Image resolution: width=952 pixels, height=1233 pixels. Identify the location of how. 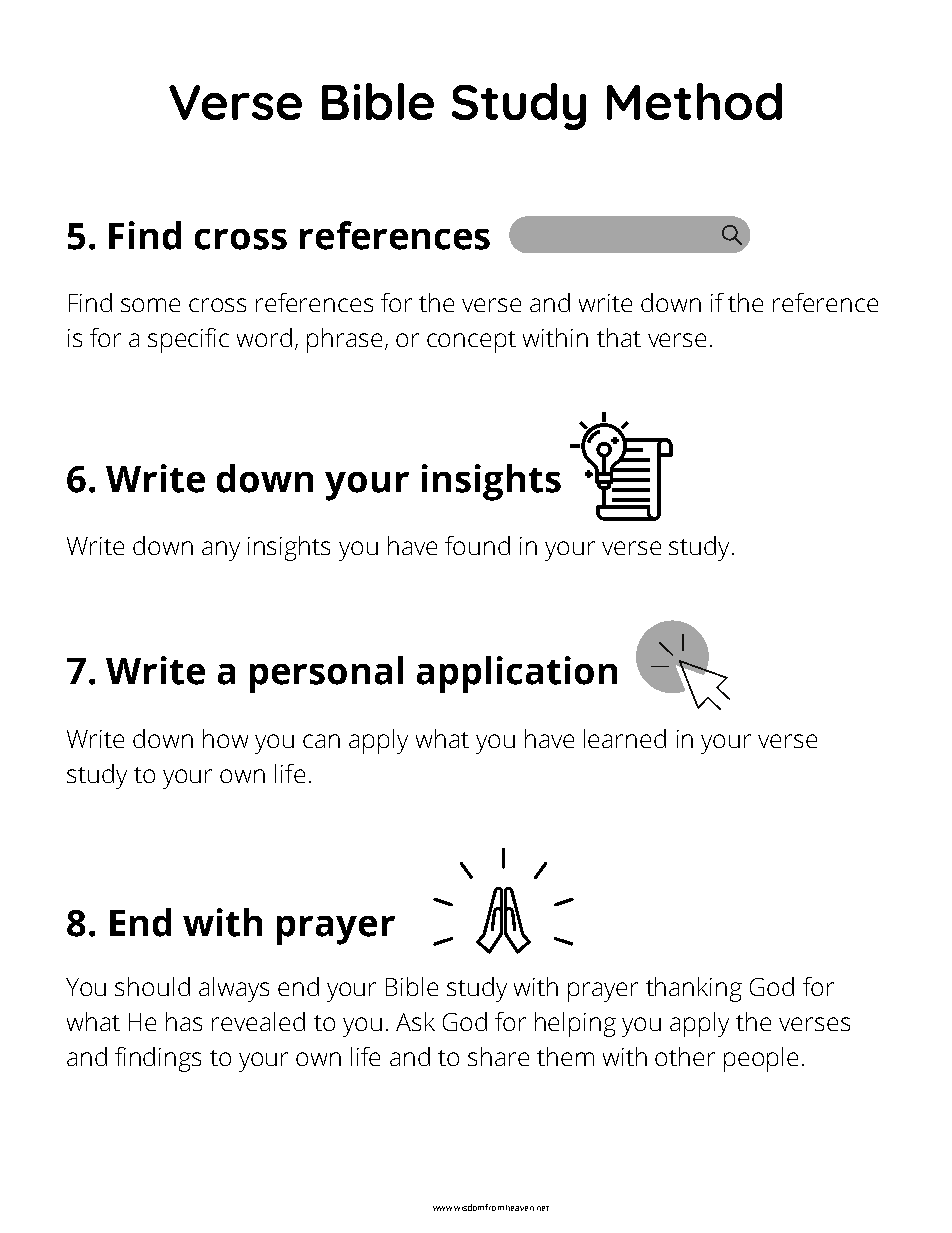
(225, 738).
